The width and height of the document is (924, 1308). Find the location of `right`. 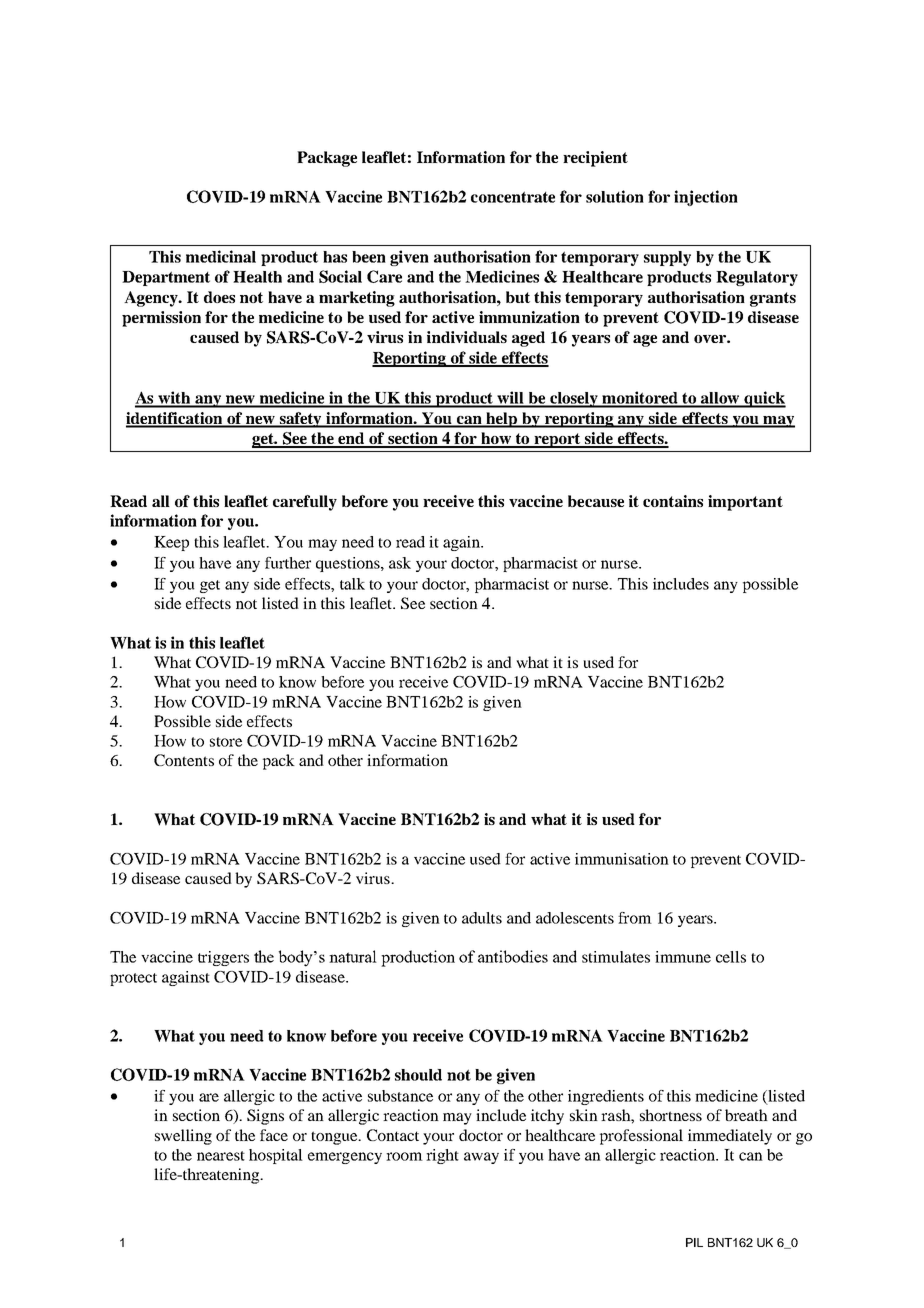

right is located at coordinates (442, 1156).
